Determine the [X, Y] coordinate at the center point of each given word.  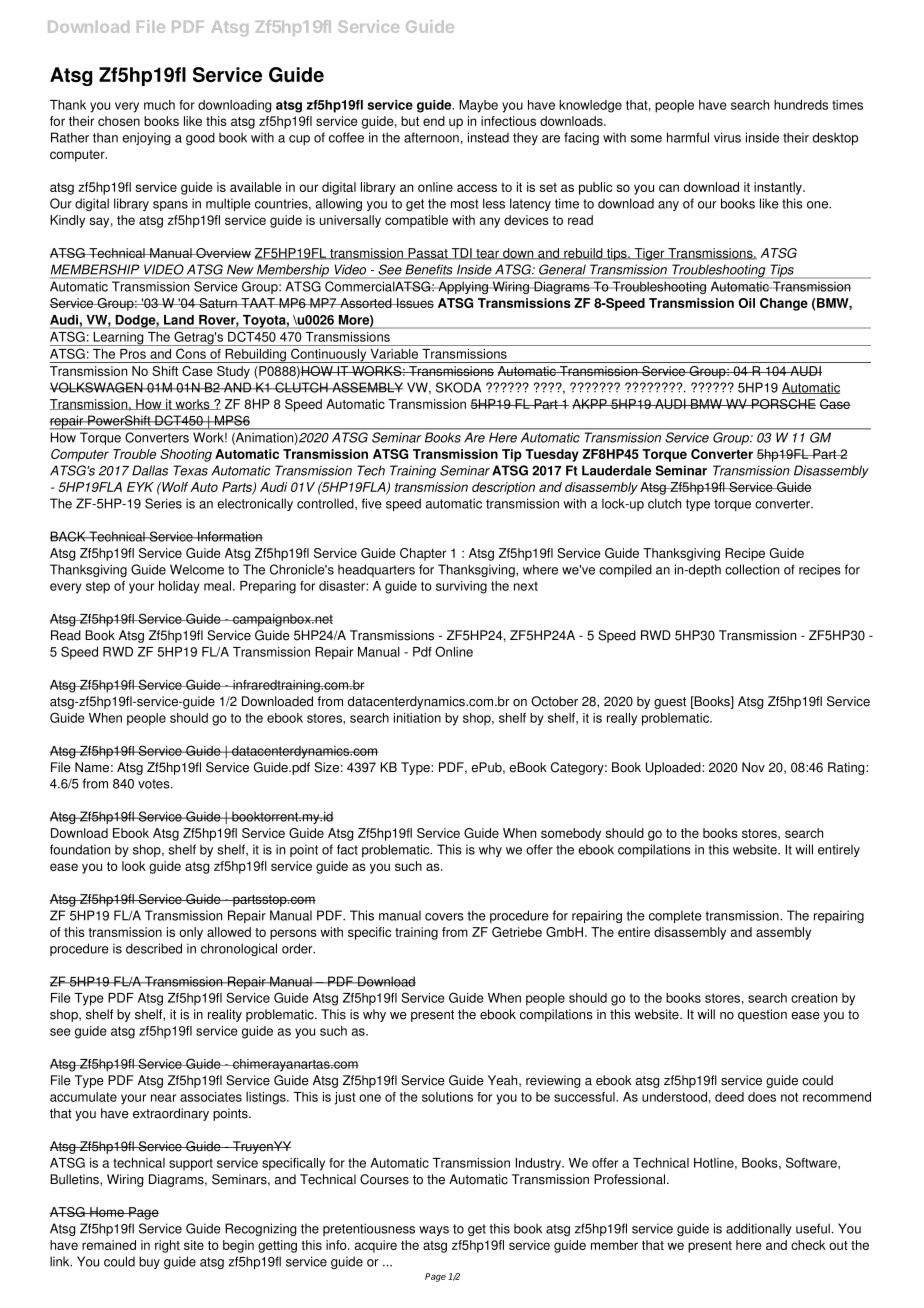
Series [163, 503]
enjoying [146, 138]
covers [444, 917]
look [134, 866]
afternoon [431, 137]
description [503, 488]
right [167, 1246]
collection [752, 569]
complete [675, 916]
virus [727, 137]
